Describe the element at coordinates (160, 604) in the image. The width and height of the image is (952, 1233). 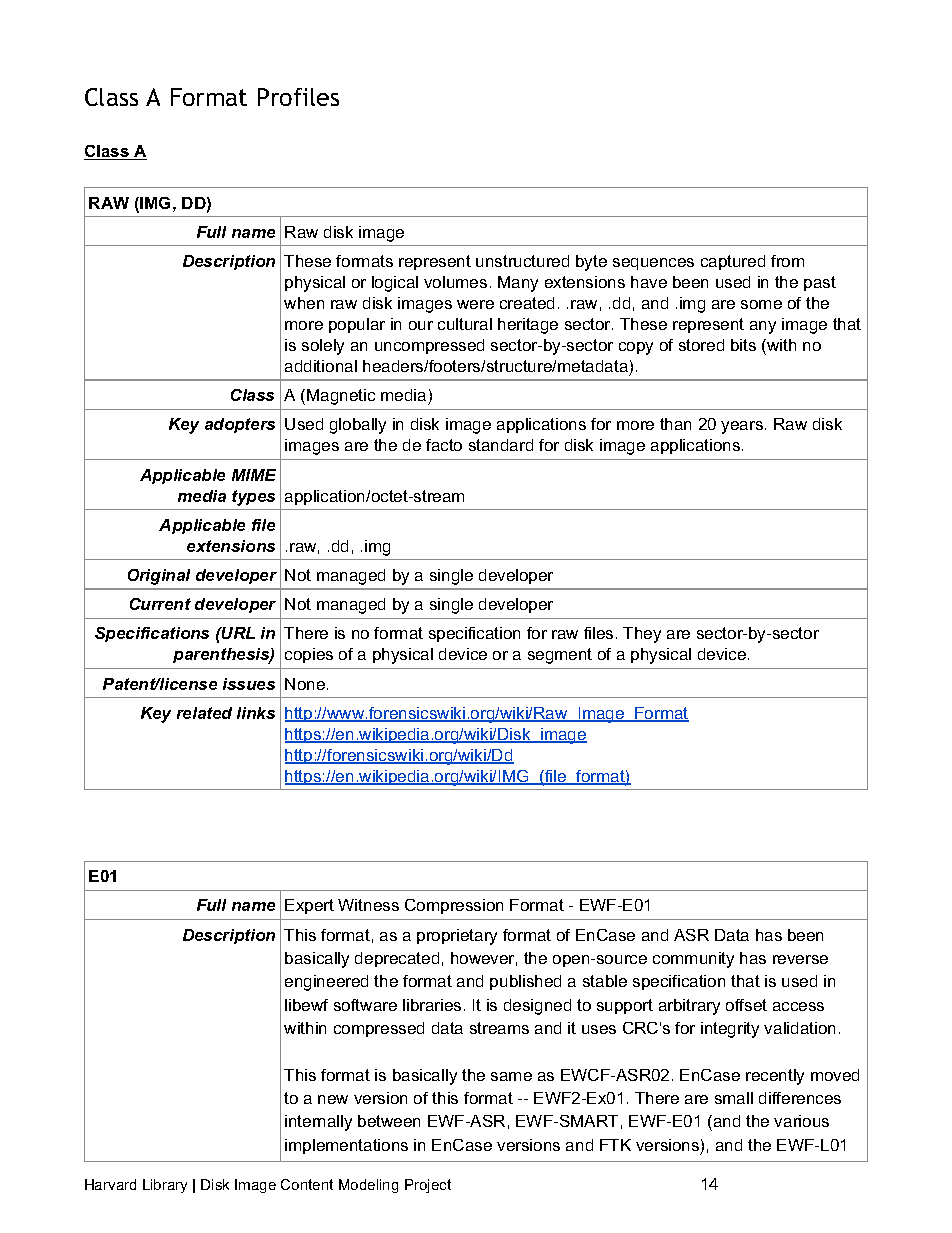
I see `Current` at that location.
